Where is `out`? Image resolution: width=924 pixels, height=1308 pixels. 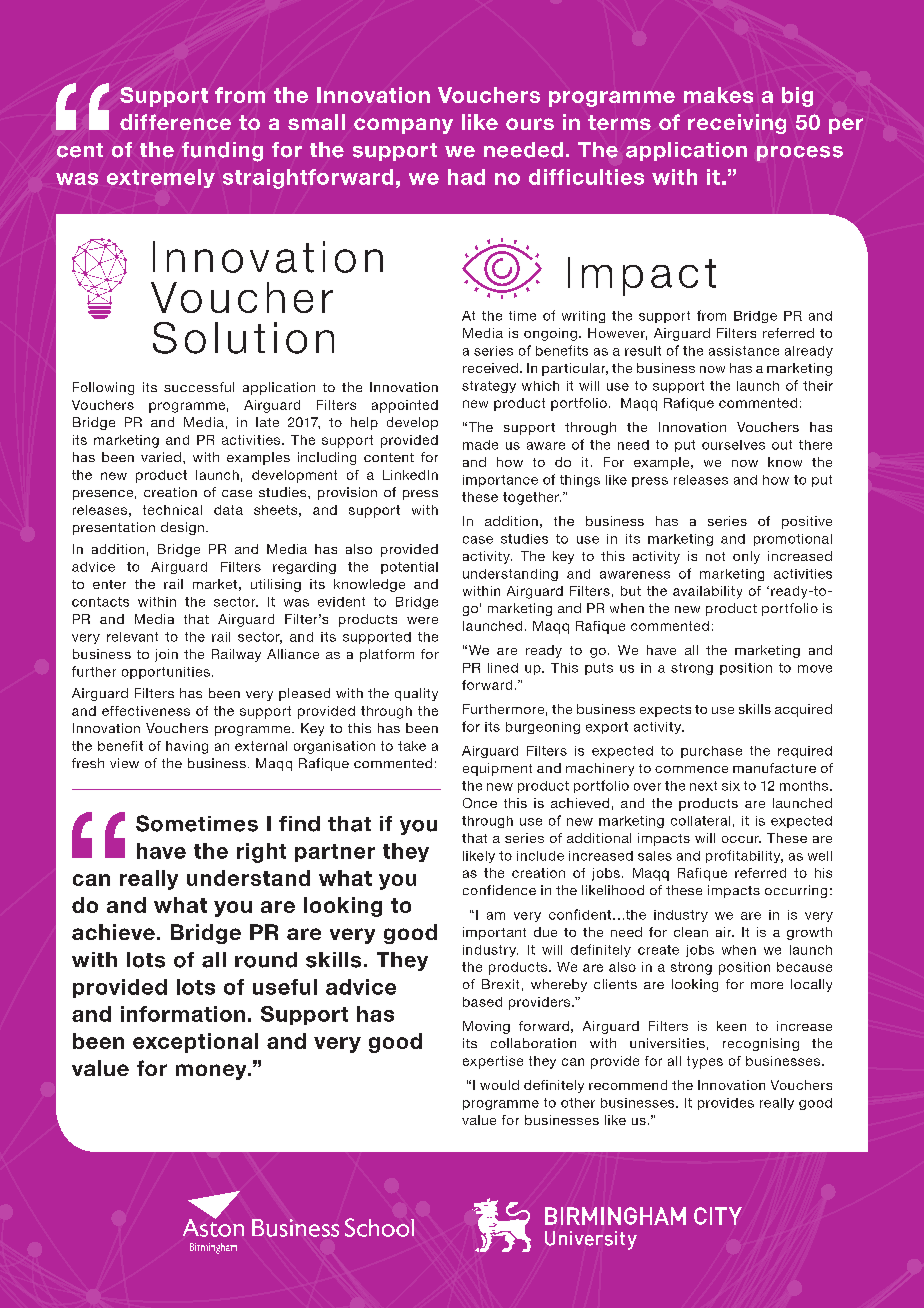 out is located at coordinates (782, 445).
